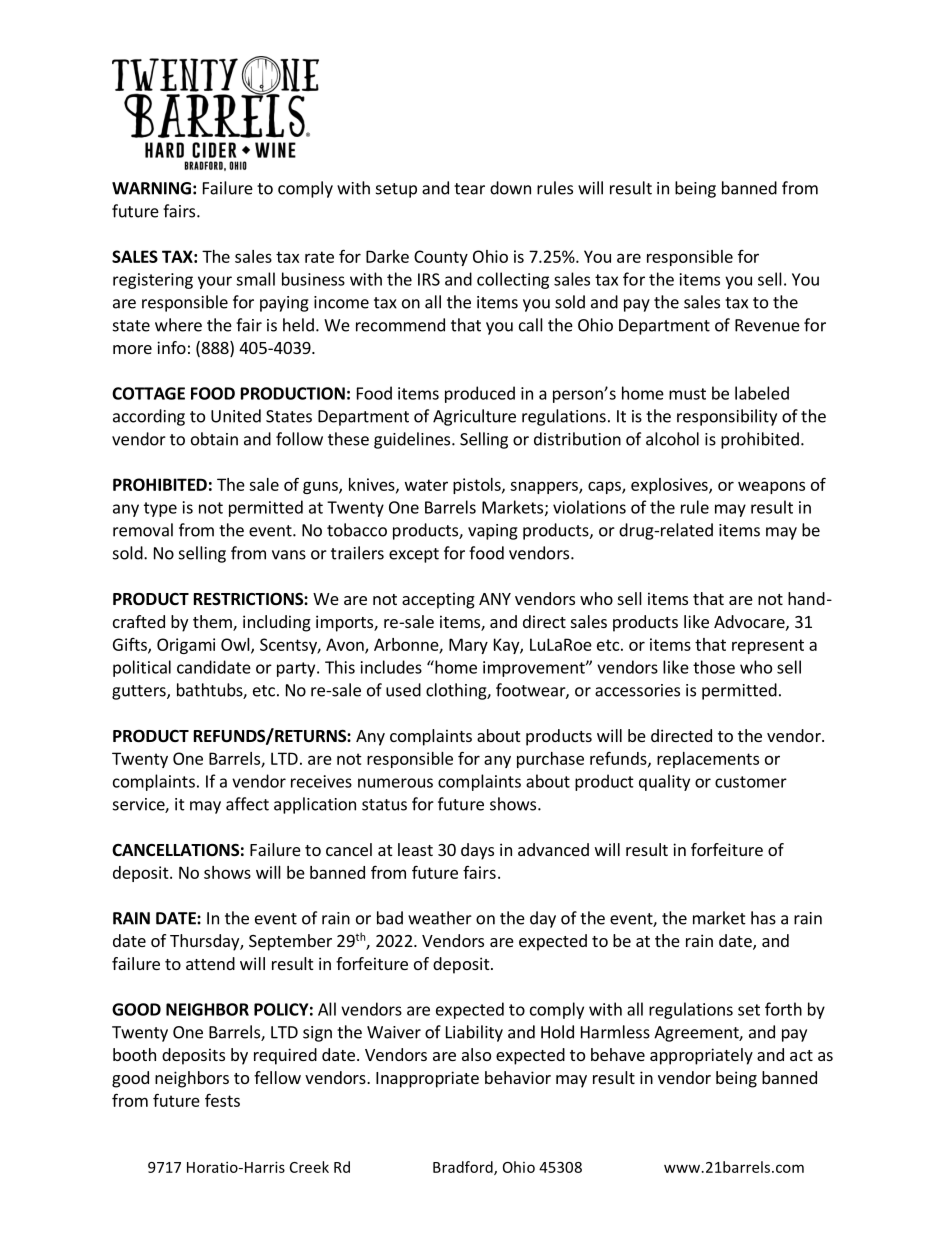  Describe the element at coordinates (222, 1100) in the image. I see `fests` at that location.
